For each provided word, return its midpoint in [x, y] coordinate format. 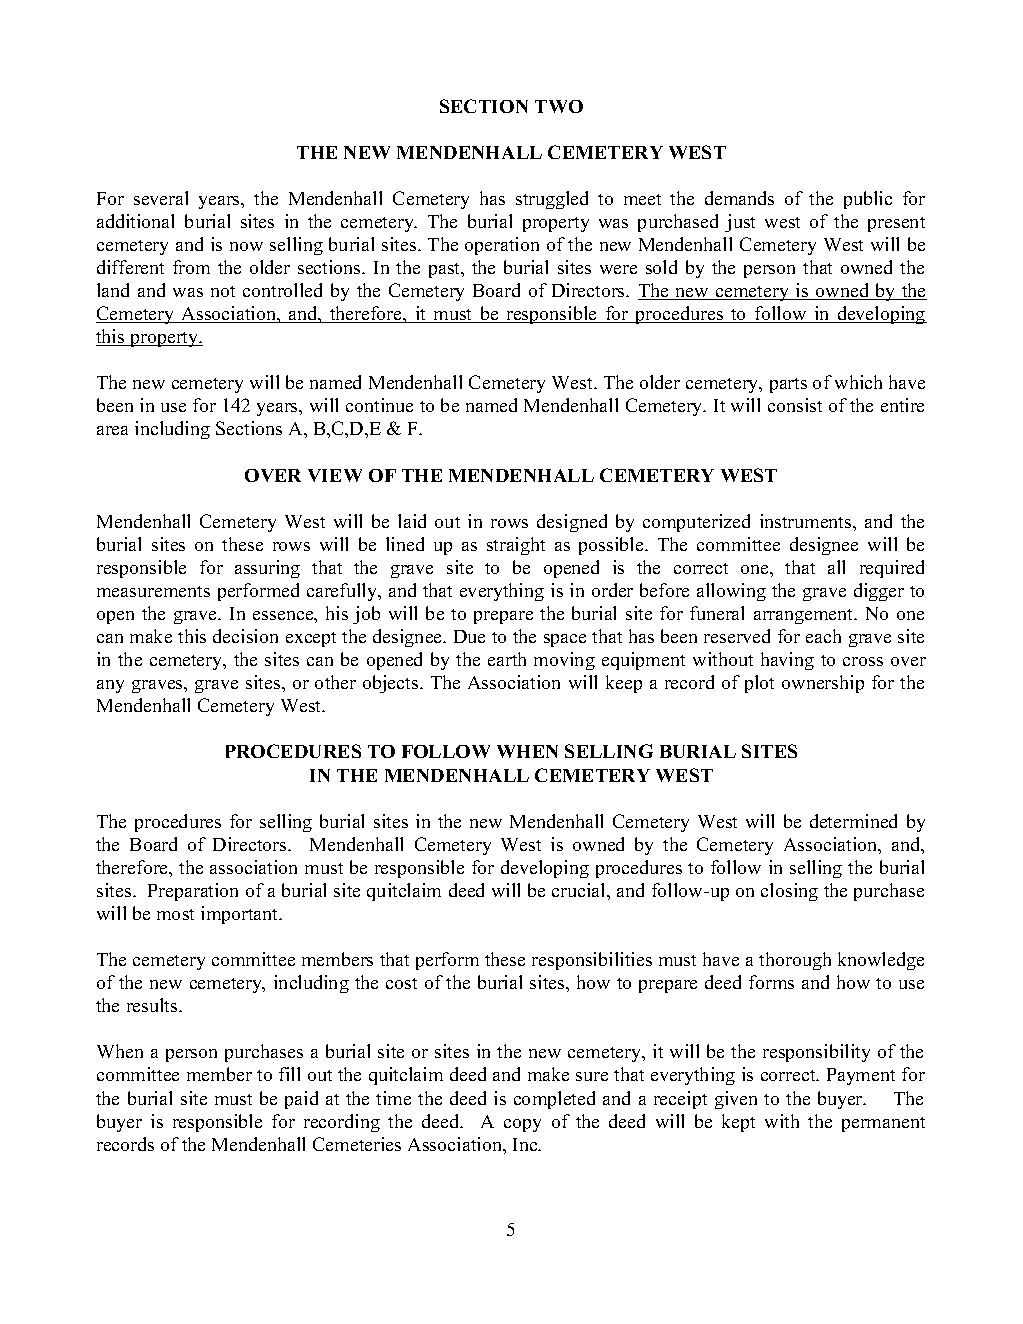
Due [469, 636]
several [161, 198]
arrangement [805, 616]
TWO [559, 106]
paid [301, 1100]
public [868, 200]
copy [522, 1125]
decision [245, 636]
